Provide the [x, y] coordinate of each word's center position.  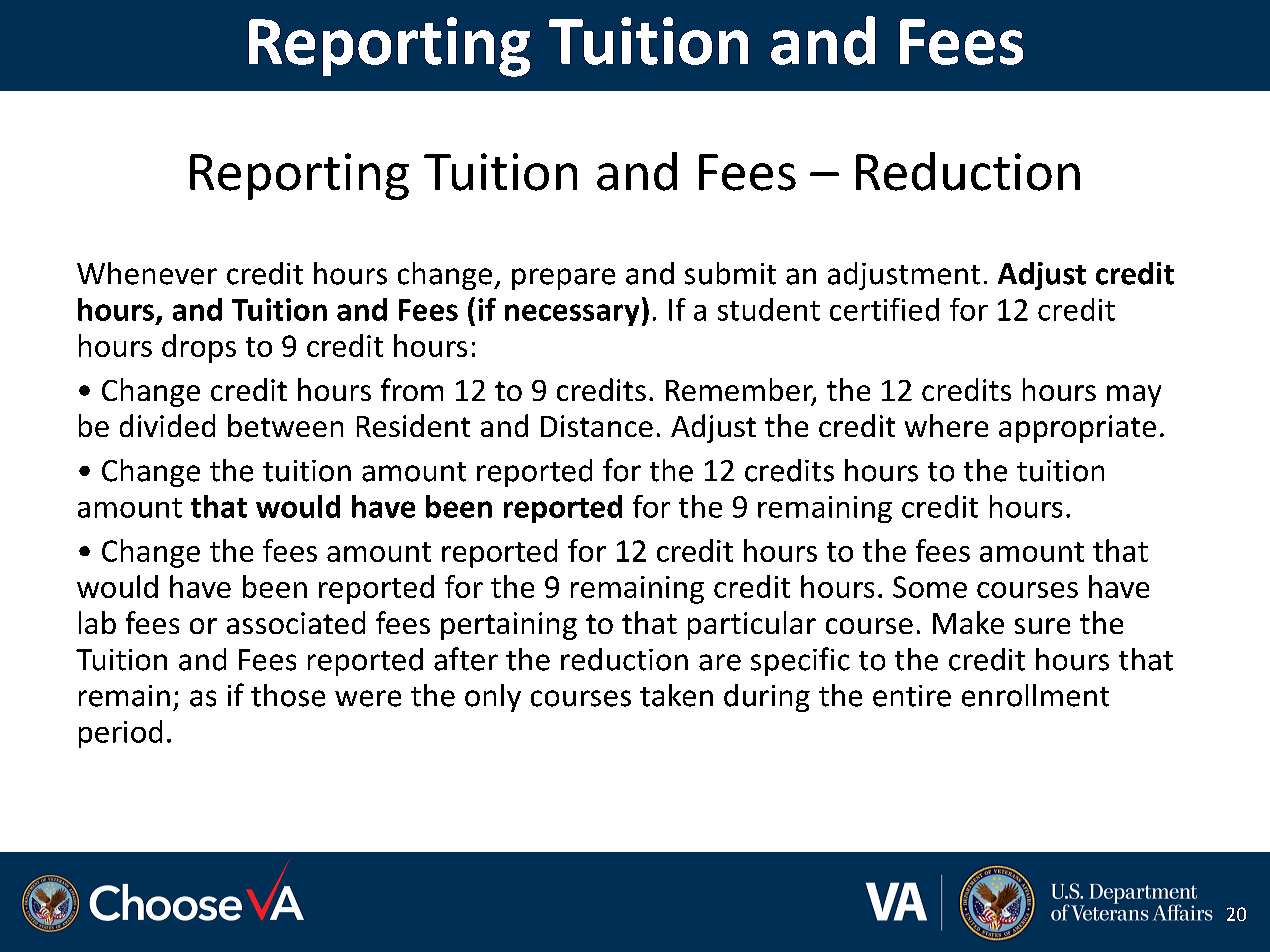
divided [167, 425]
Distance [597, 426]
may [1134, 396]
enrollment [1035, 695]
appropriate [1077, 429]
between [285, 425]
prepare [563, 279]
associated [296, 622]
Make [968, 622]
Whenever [147, 273]
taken [676, 695]
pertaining [509, 626]
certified [884, 309]
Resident [413, 425]
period [120, 734]
